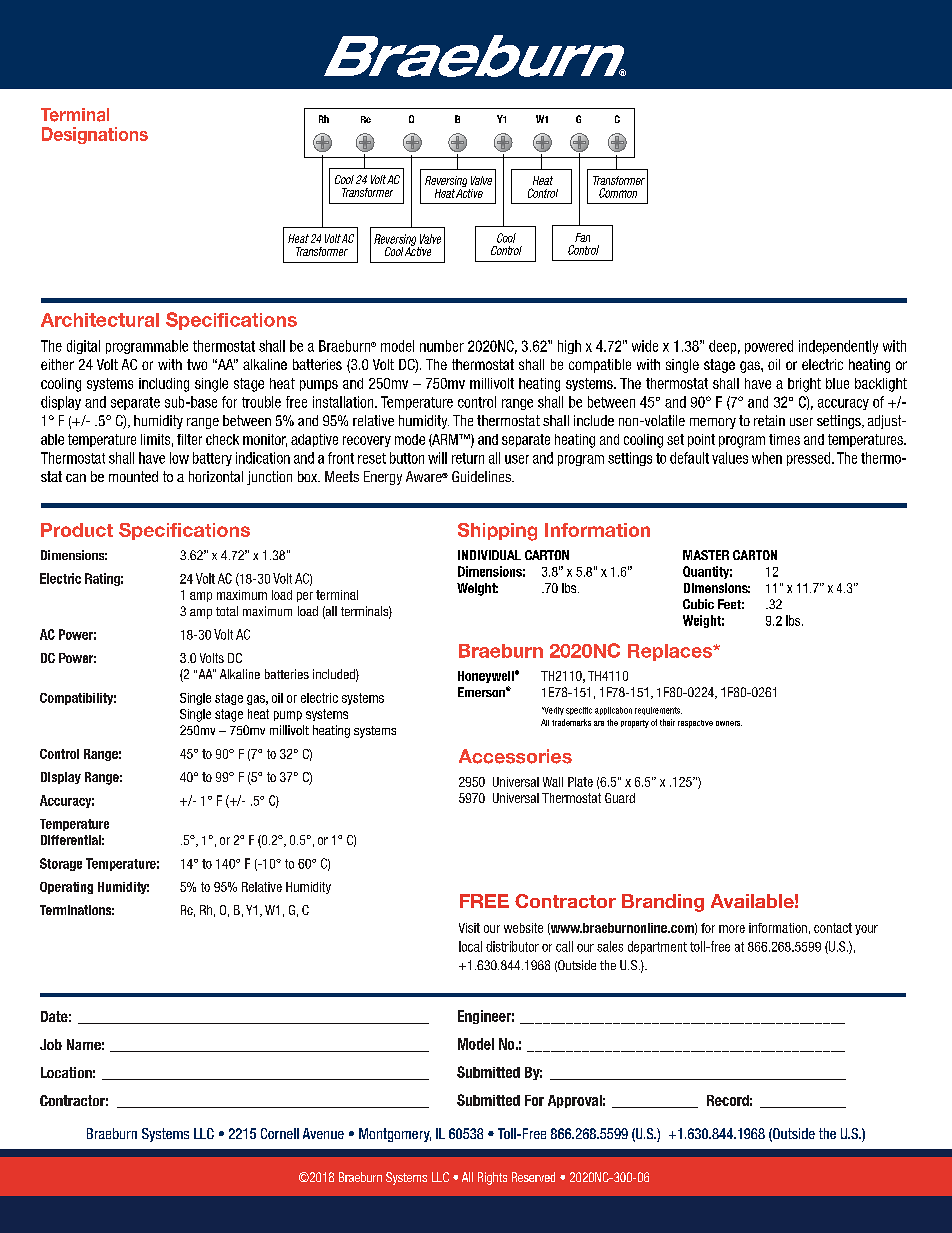 Image resolution: width=952 pixels, height=1233 pixels. What do you see at coordinates (492, 1178) in the page?
I see `Rights` at bounding box center [492, 1178].
